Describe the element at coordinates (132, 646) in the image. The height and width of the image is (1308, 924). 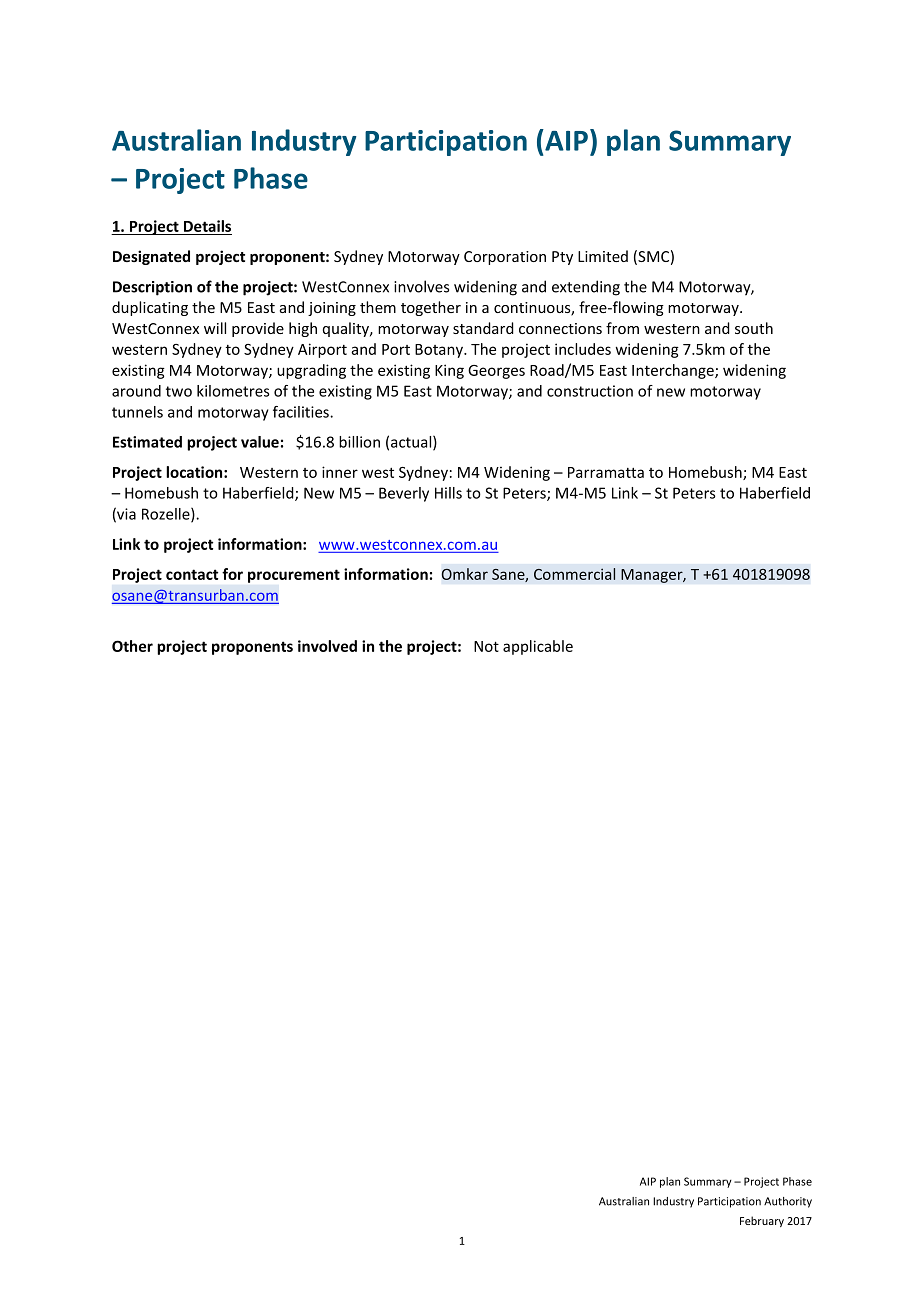
I see `Other` at that location.
